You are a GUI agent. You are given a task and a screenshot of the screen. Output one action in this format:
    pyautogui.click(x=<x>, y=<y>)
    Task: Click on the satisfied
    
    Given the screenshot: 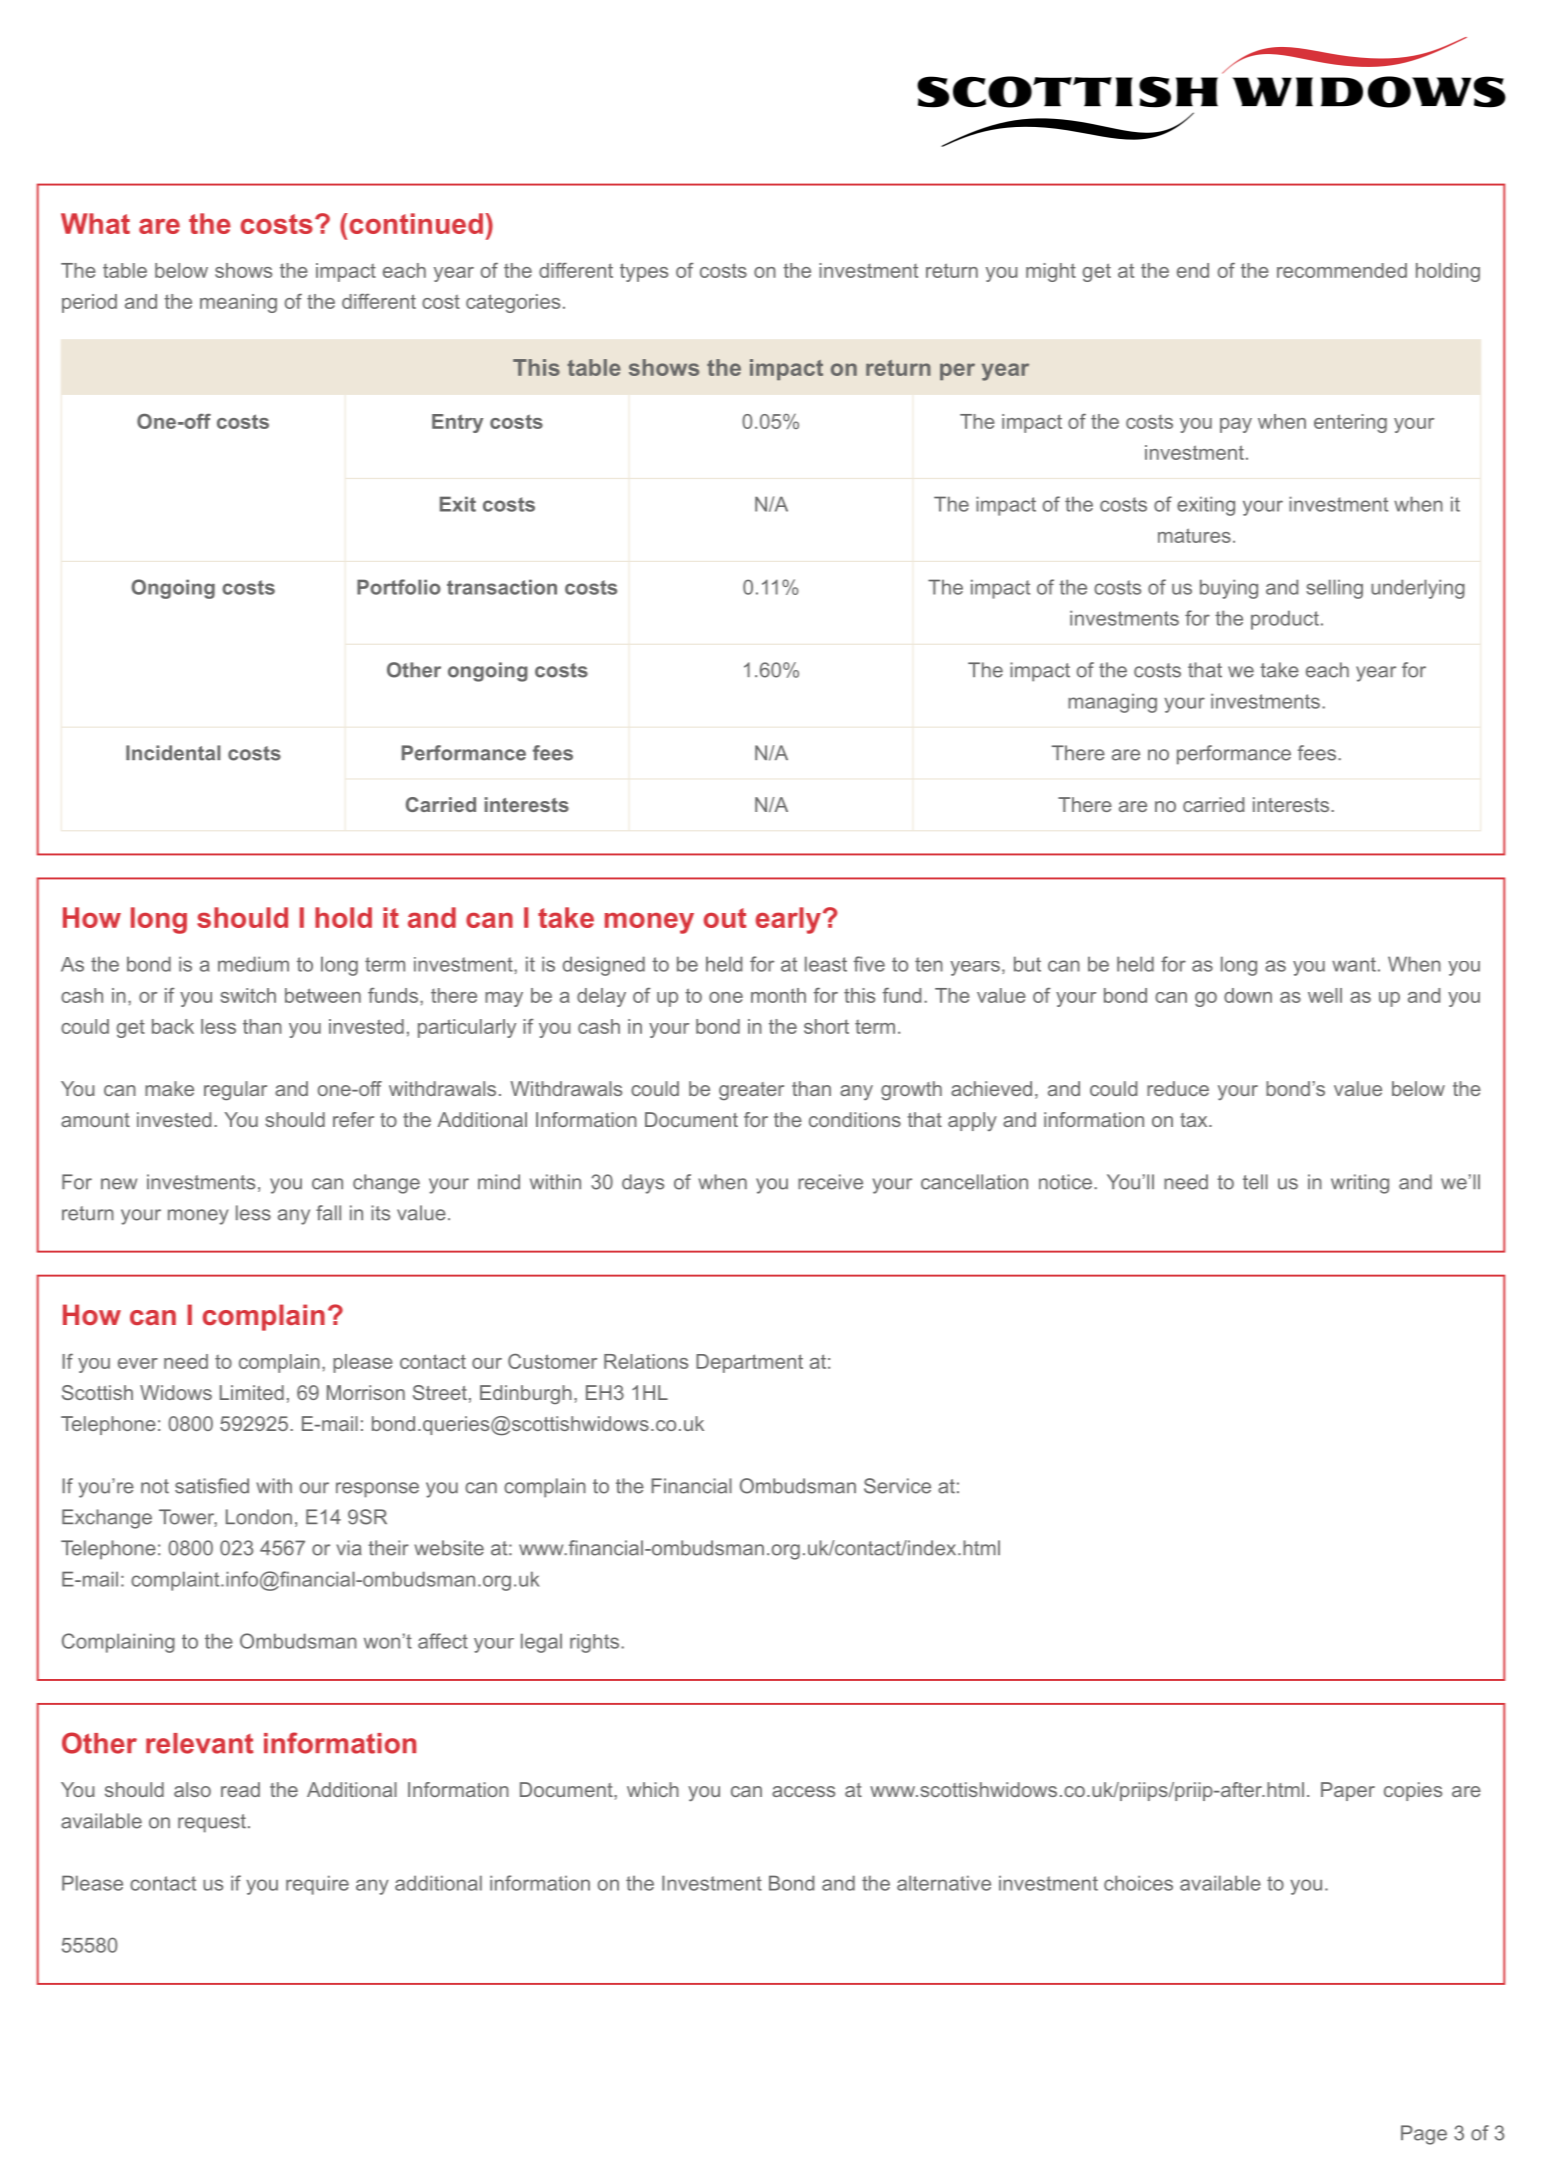 What is the action you would take?
    pyautogui.click(x=212, y=1486)
